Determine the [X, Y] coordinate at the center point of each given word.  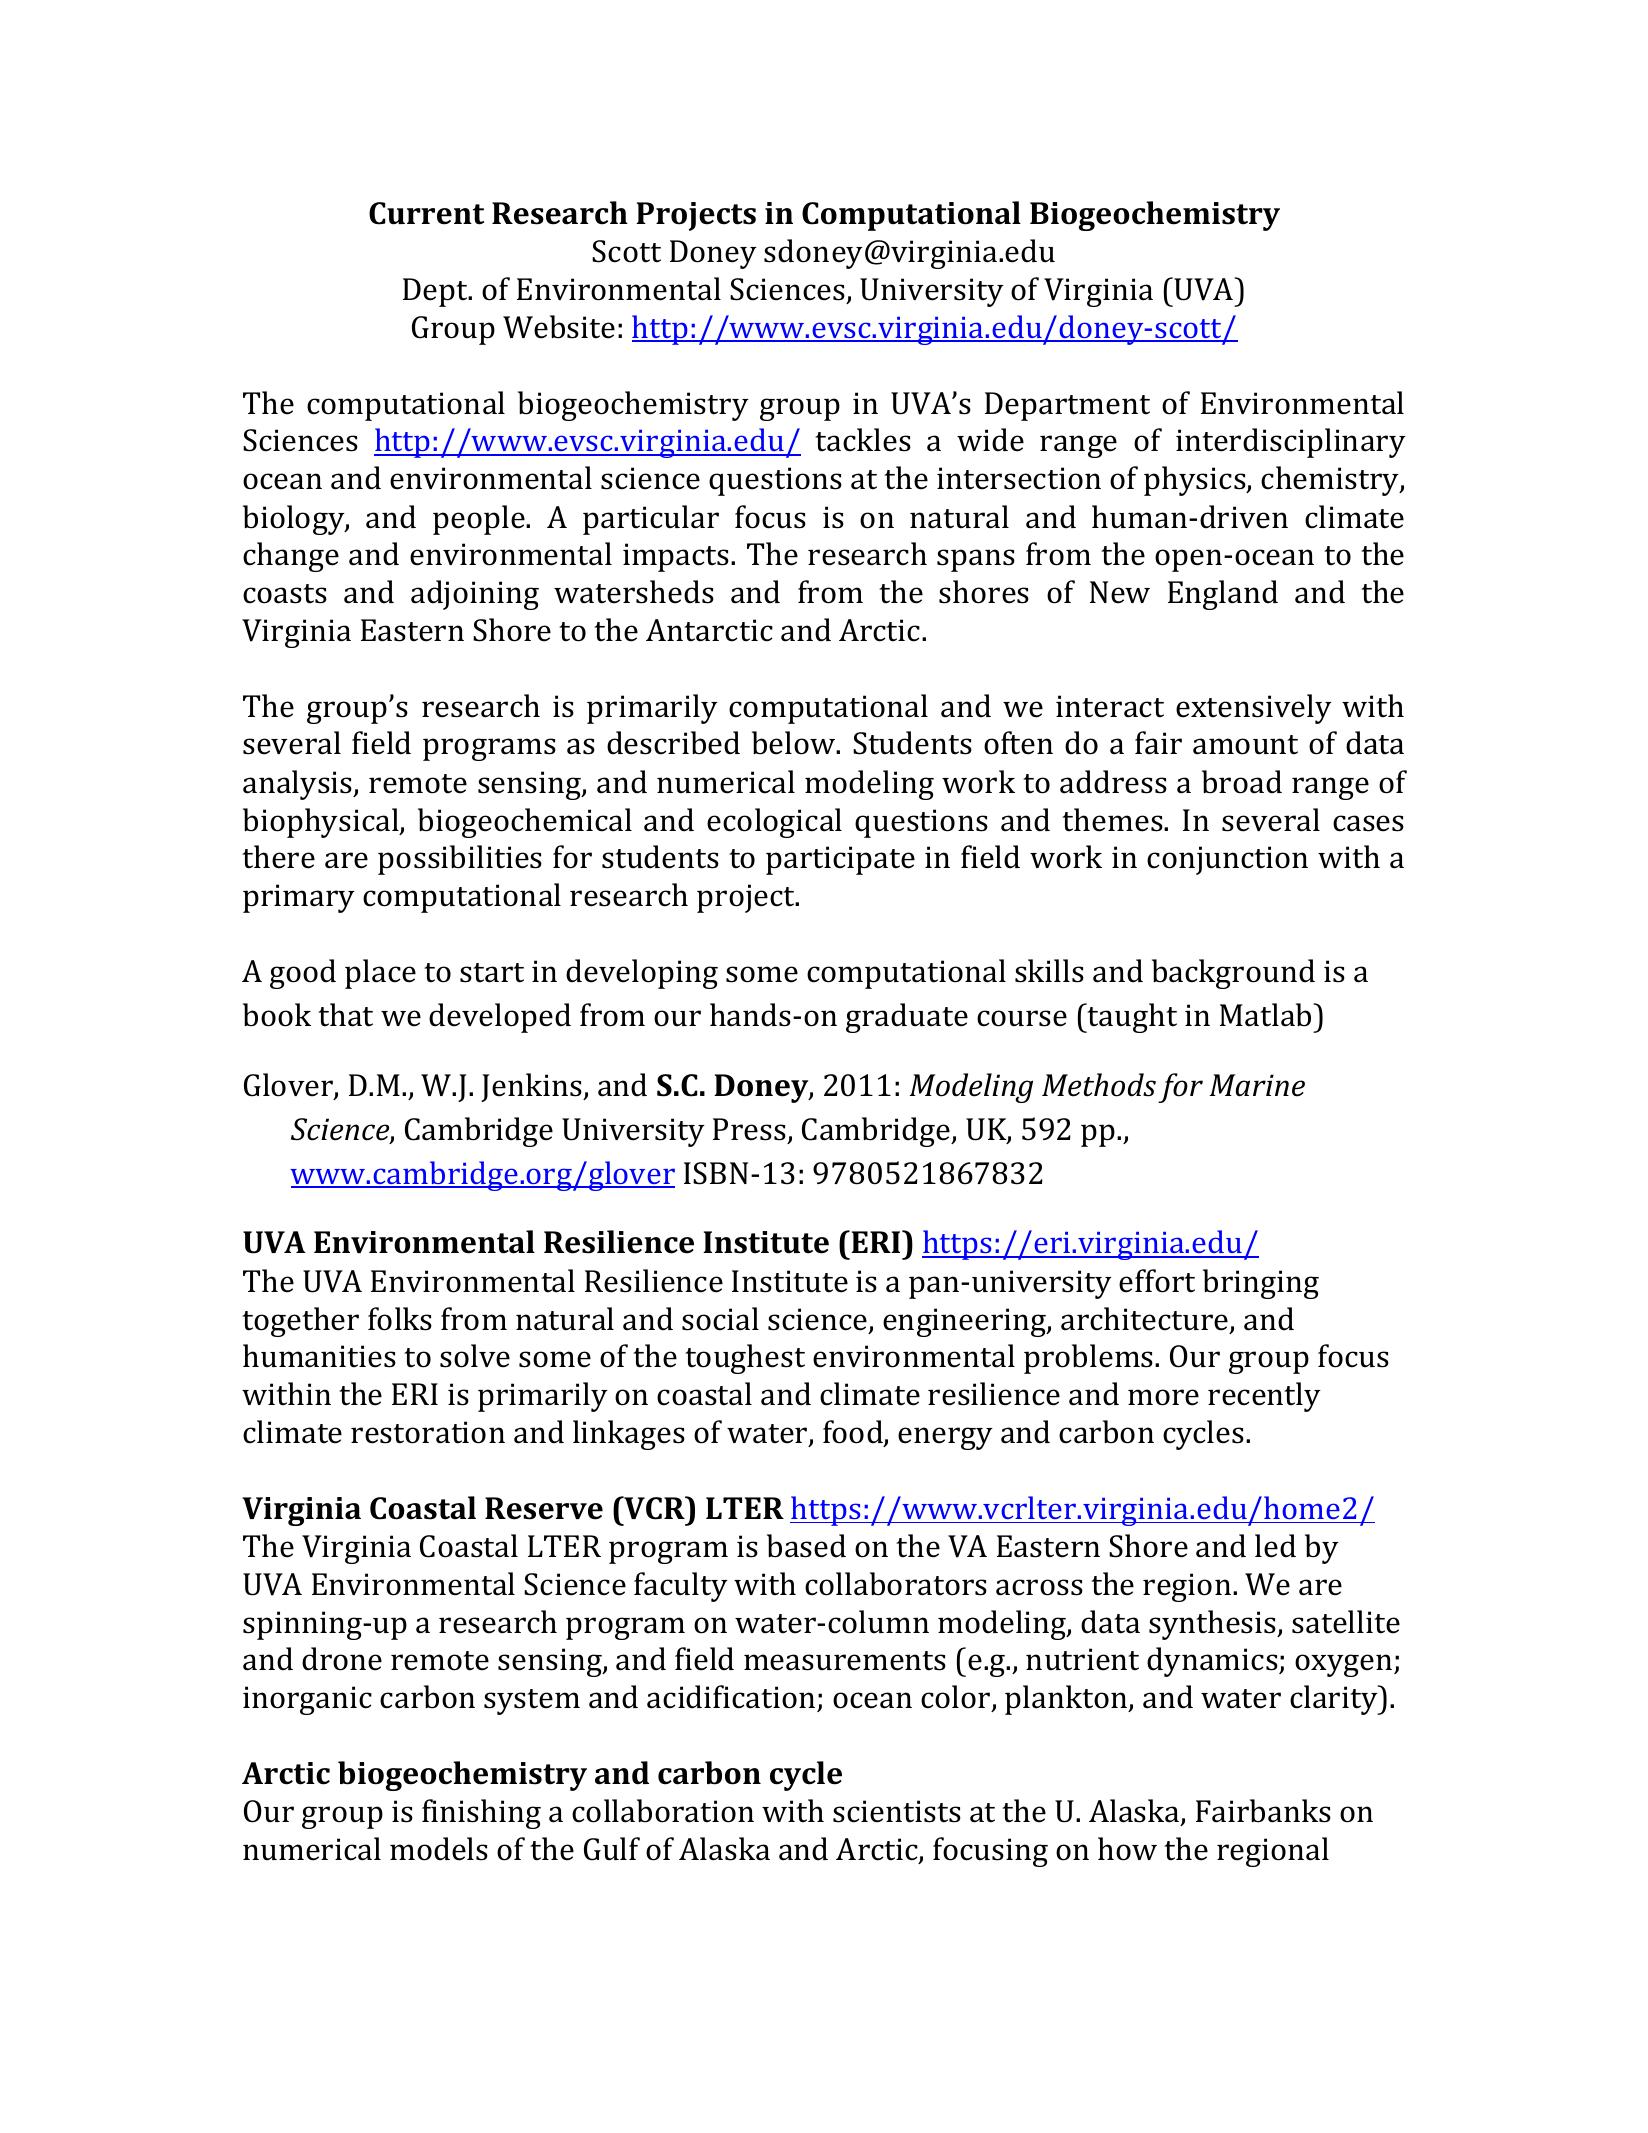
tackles [863, 440]
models [439, 1849]
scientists [897, 1811]
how [1127, 1849]
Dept [436, 292]
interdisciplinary [1291, 443]
